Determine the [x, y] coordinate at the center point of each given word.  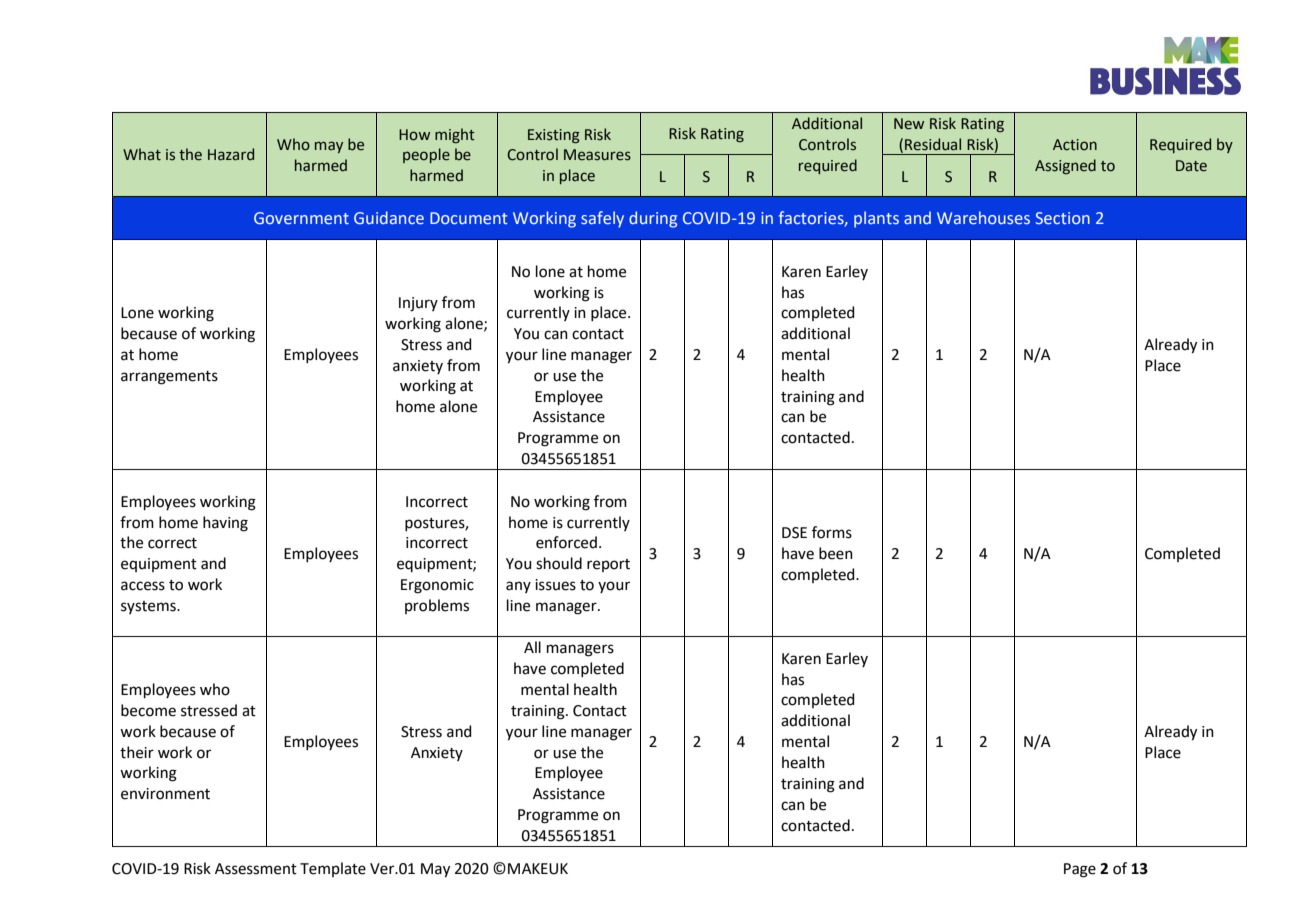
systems [149, 607]
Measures [597, 155]
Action [1075, 145]
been [836, 553]
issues [555, 585]
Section [1062, 218]
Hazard [231, 154]
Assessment [256, 869]
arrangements [169, 378]
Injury [418, 304]
